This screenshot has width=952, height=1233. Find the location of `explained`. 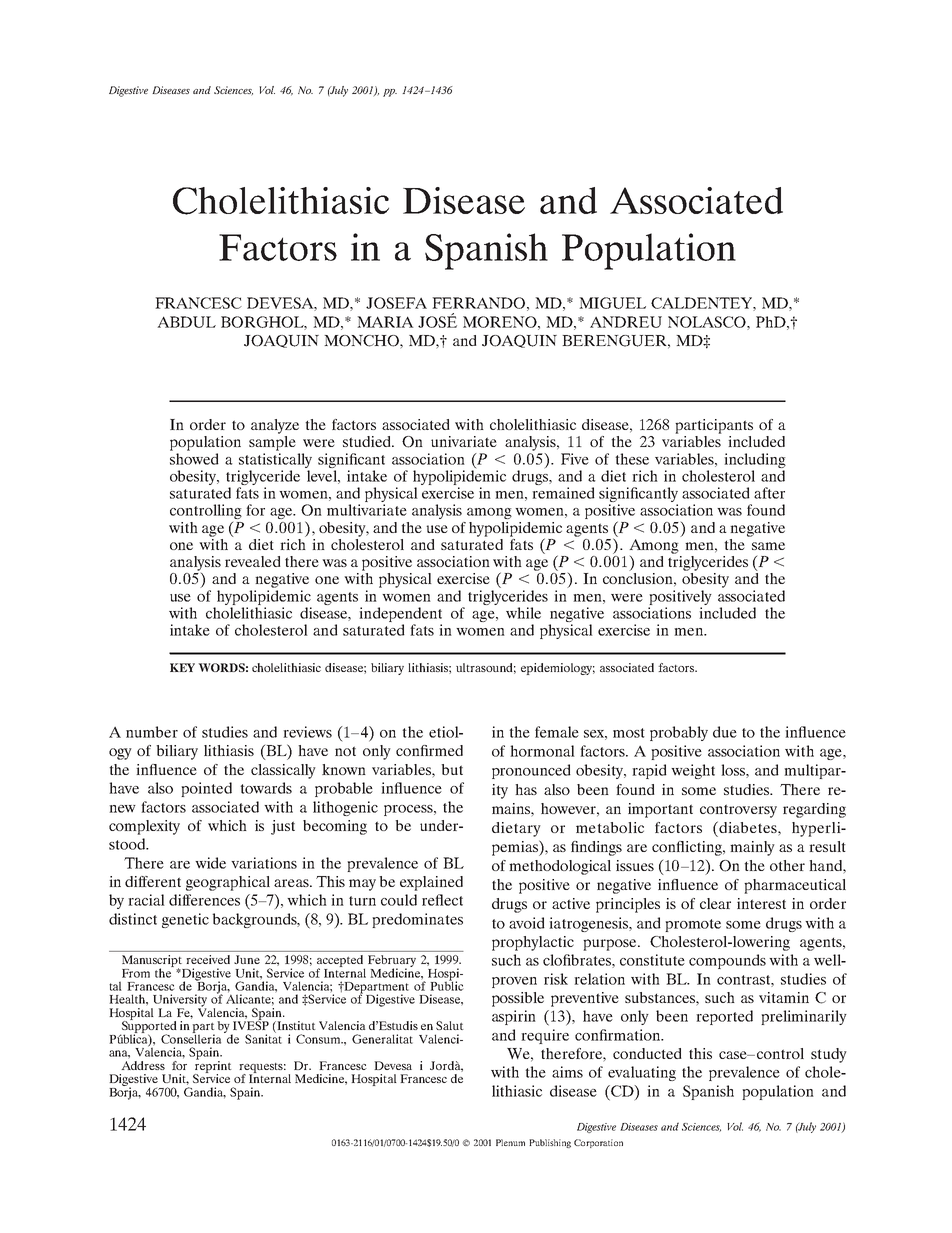

explained is located at coordinates (431, 883).
